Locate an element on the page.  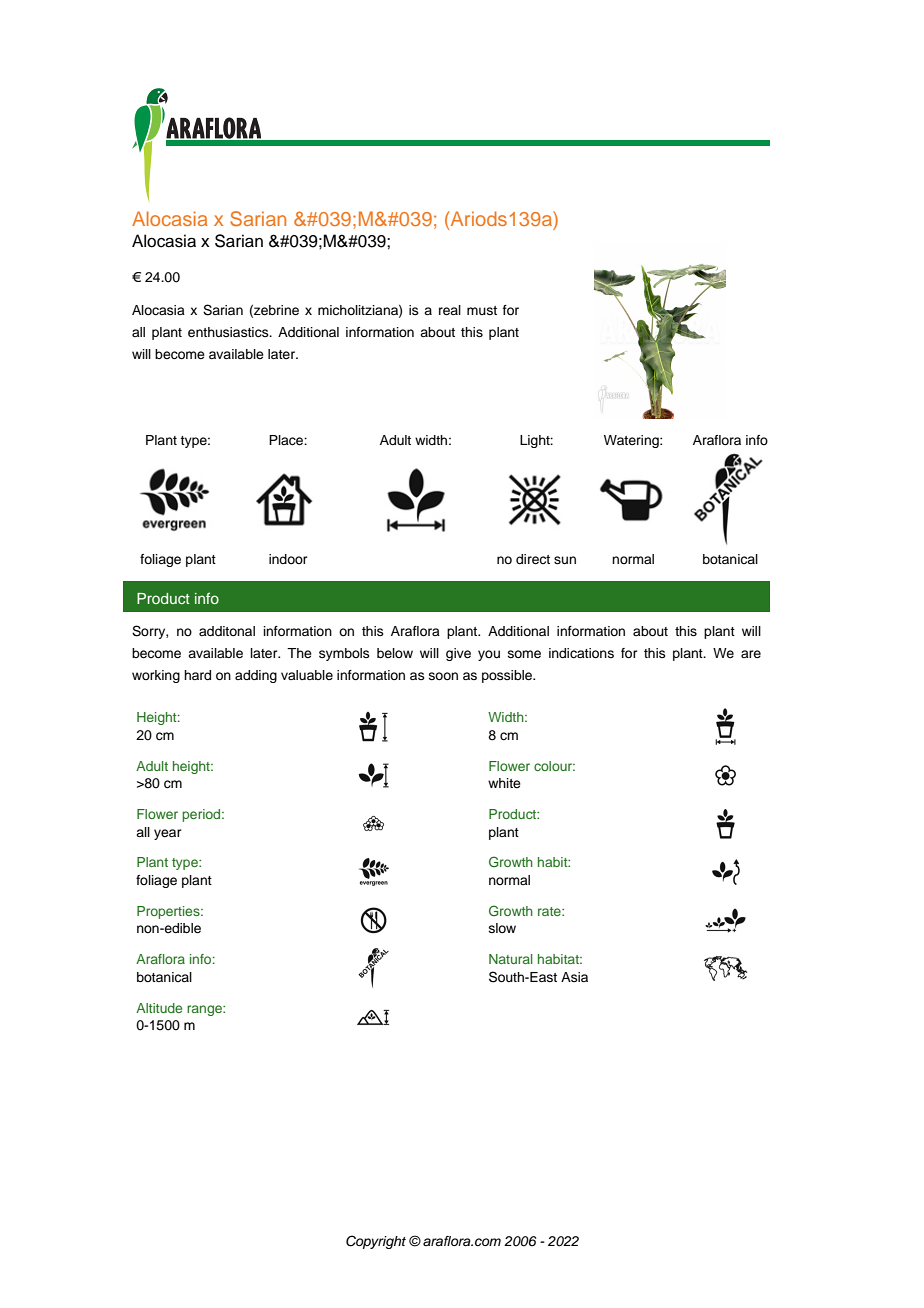
Natural is located at coordinates (511, 959).
